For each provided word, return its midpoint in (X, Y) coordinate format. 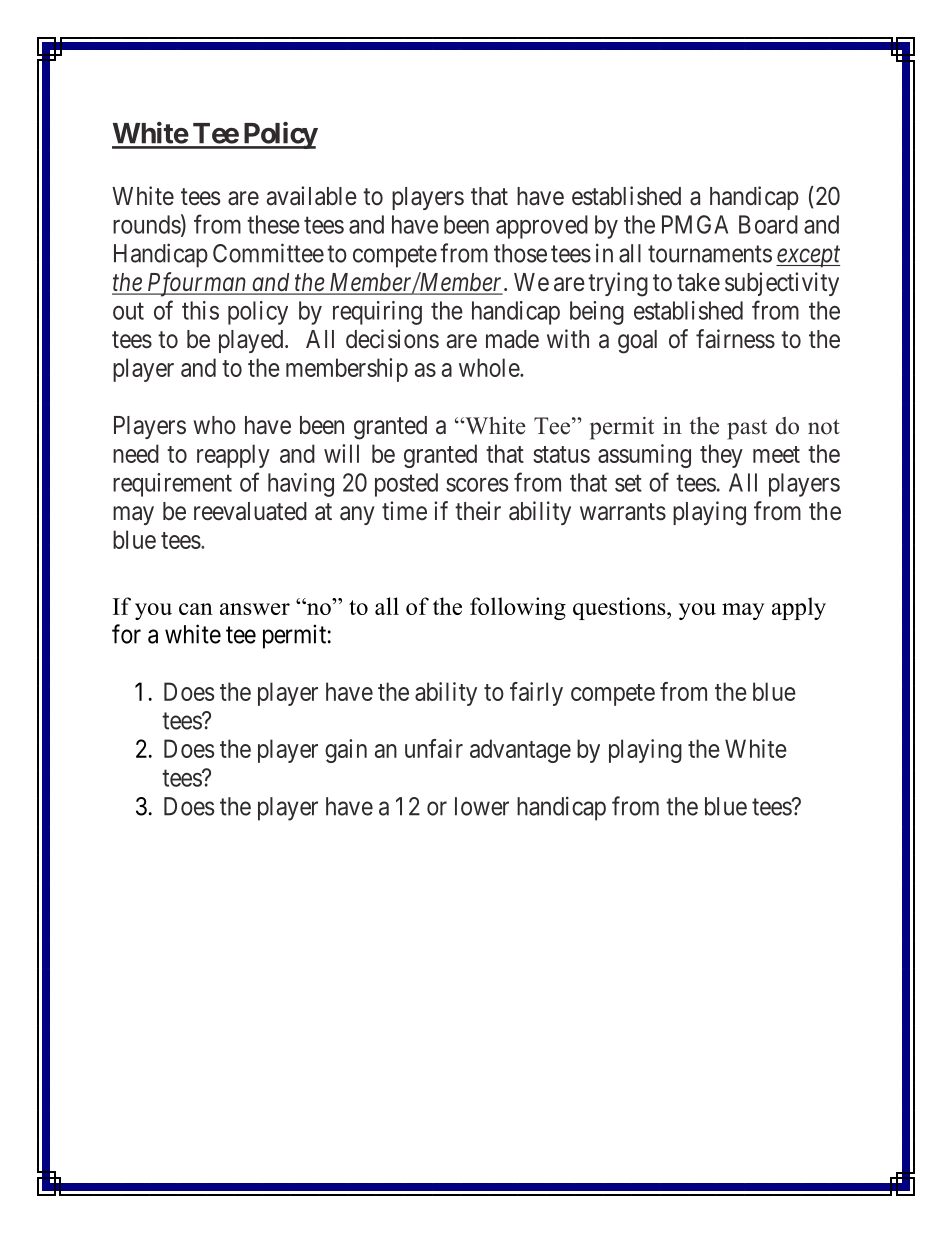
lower (482, 806)
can (196, 609)
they (721, 456)
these (273, 224)
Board (768, 224)
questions (620, 608)
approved (542, 227)
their (478, 511)
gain (346, 751)
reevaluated (250, 511)
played (252, 341)
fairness (735, 339)
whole (490, 367)
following (518, 608)
